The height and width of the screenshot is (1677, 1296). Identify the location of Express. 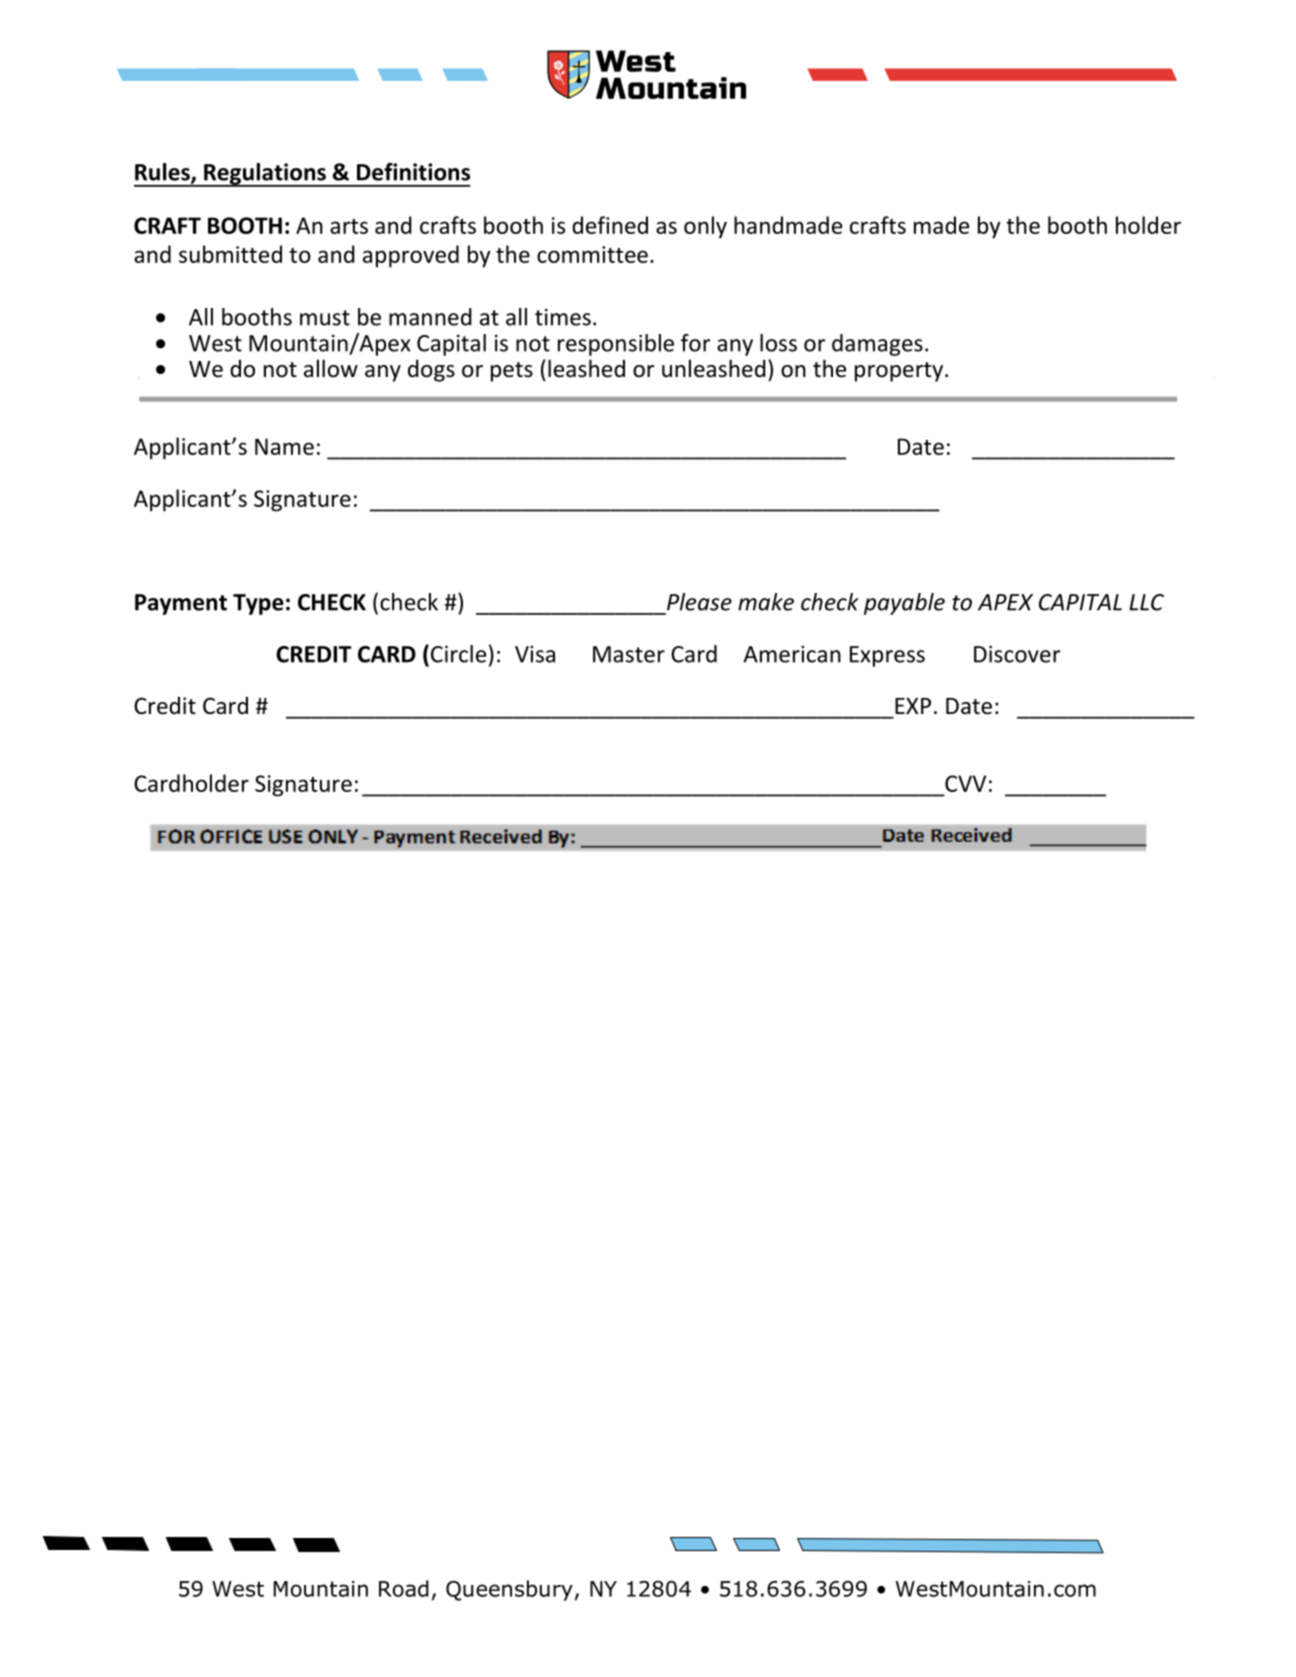
(887, 656).
